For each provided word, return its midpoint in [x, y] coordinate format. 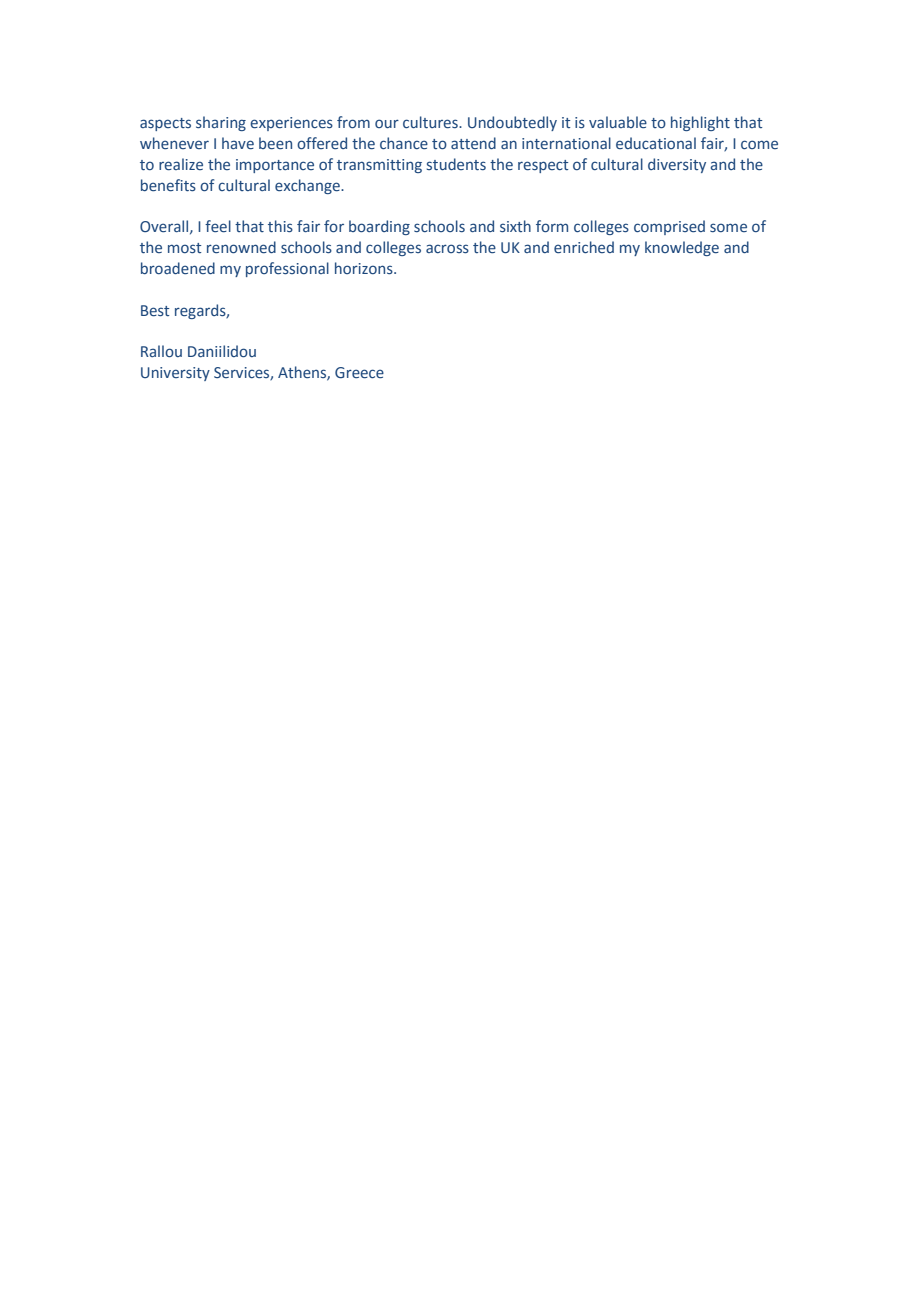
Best [155, 311]
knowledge [682, 248]
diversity [677, 165]
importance [275, 166]
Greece [359, 373]
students [456, 164]
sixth [515, 226]
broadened [178, 268]
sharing [221, 123]
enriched [584, 247]
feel [218, 226]
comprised [669, 227]
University [175, 374]
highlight [700, 123]
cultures [431, 122]
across [447, 248]
